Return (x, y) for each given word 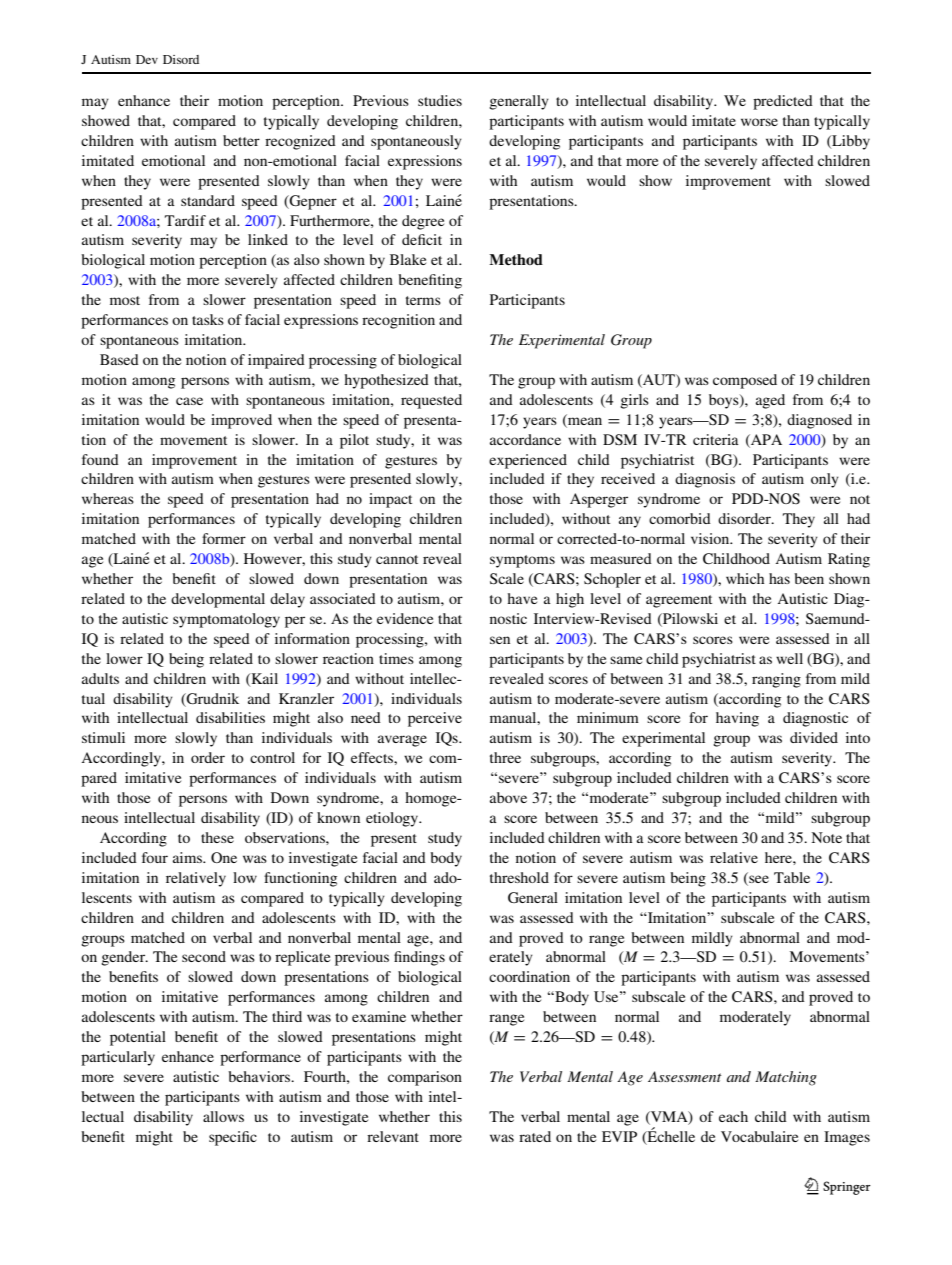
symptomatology (226, 620)
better (241, 140)
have (522, 598)
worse (759, 122)
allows (223, 1116)
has (779, 578)
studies (440, 100)
